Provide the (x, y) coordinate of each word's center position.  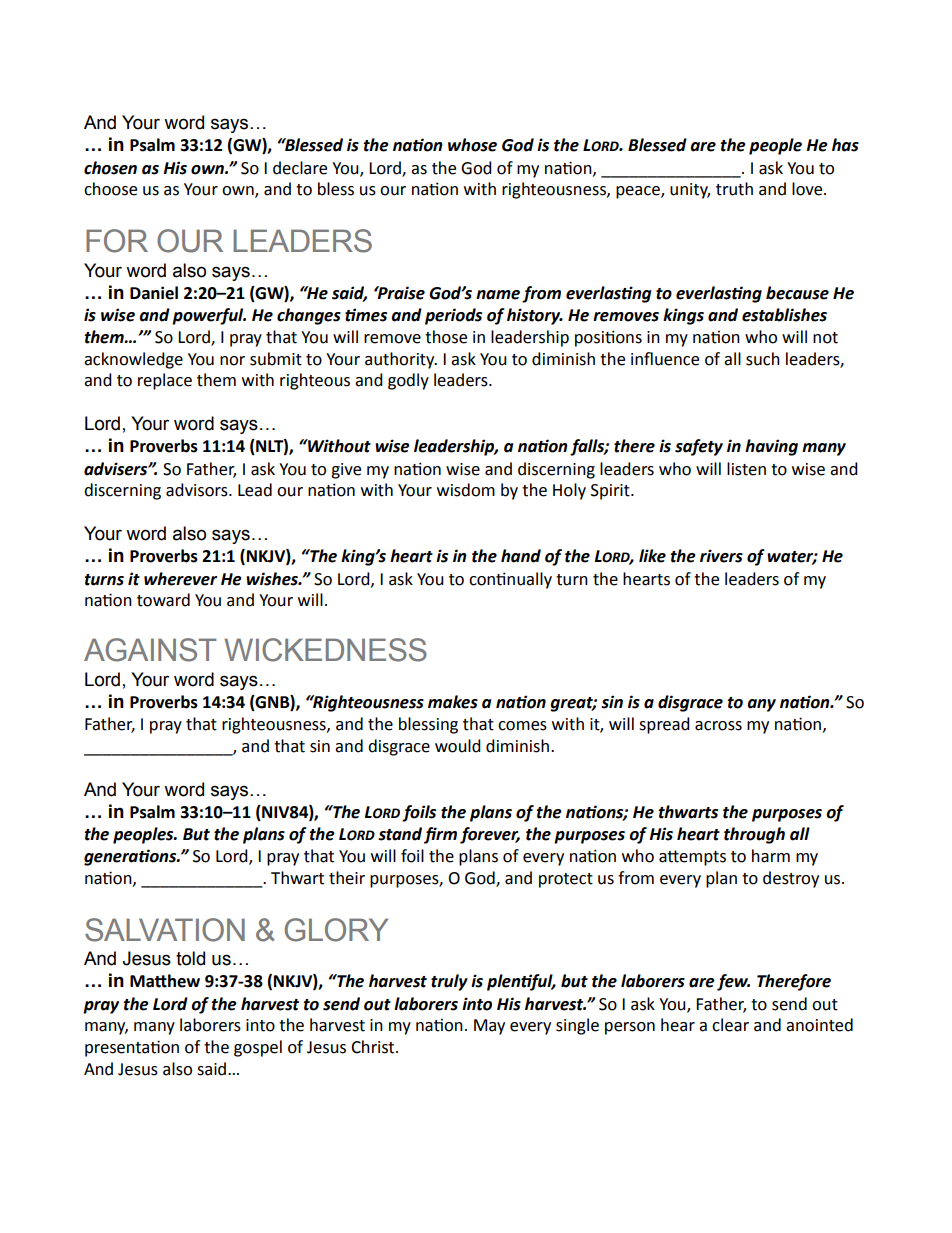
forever (490, 835)
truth (734, 189)
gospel (258, 1048)
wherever (180, 579)
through (754, 835)
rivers (721, 556)
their (347, 878)
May (489, 1027)
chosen (110, 168)
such (763, 359)
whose (472, 145)
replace (165, 381)
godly (408, 381)
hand (521, 556)
